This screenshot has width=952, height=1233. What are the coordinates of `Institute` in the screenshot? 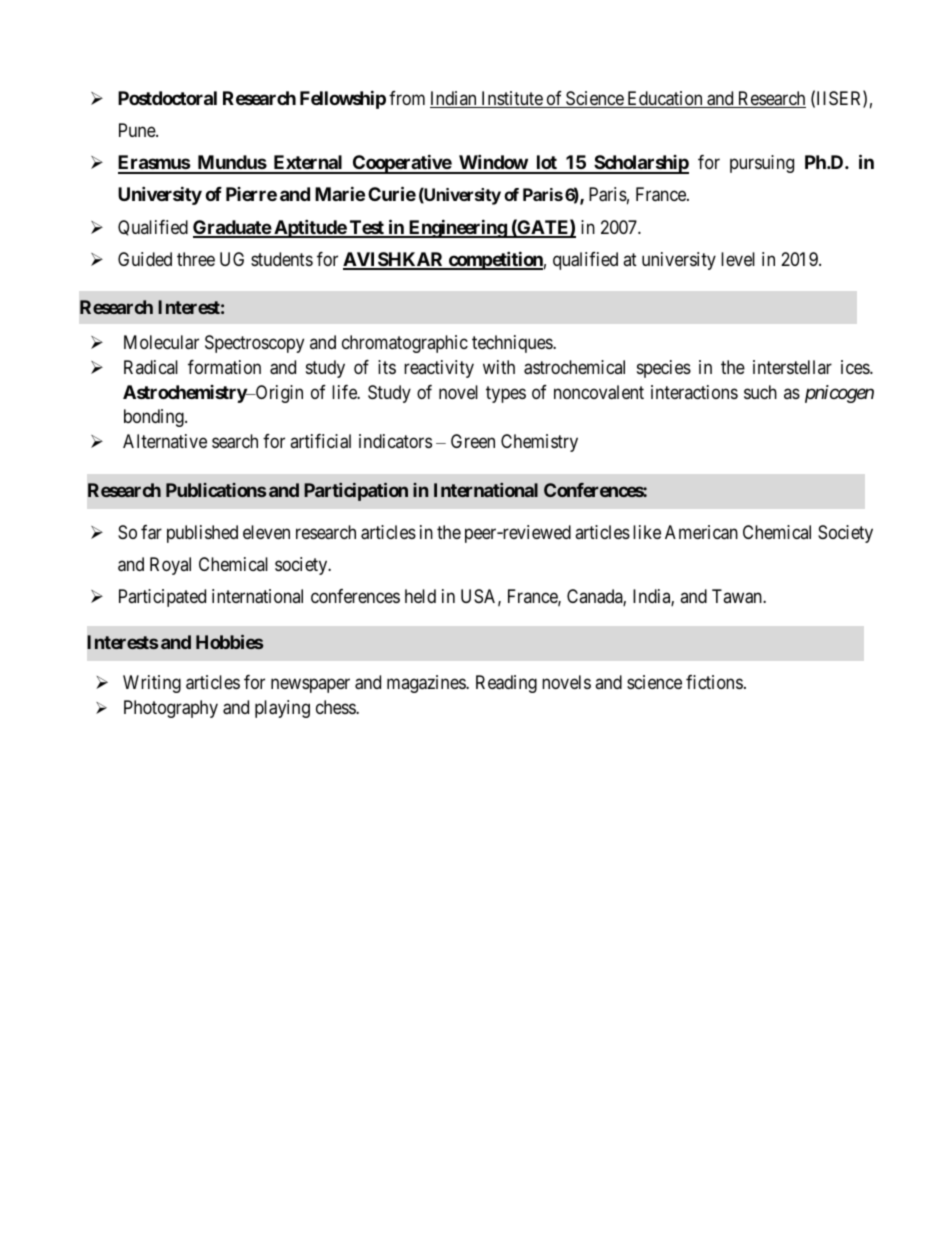 It's located at (511, 99).
